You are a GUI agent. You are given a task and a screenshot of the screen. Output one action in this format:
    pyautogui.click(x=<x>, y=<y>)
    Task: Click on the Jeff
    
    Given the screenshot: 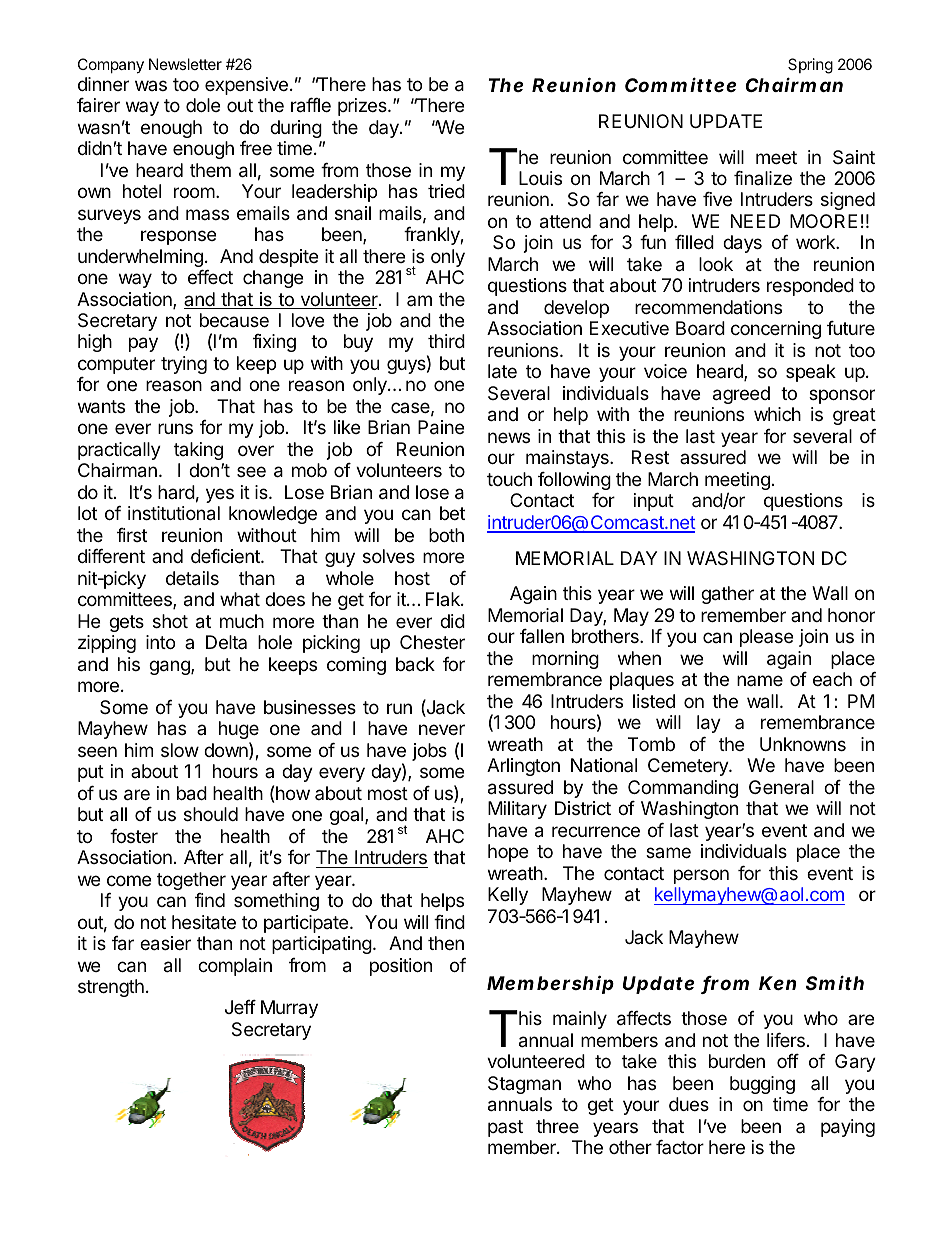 What is the action you would take?
    pyautogui.click(x=240, y=1007)
